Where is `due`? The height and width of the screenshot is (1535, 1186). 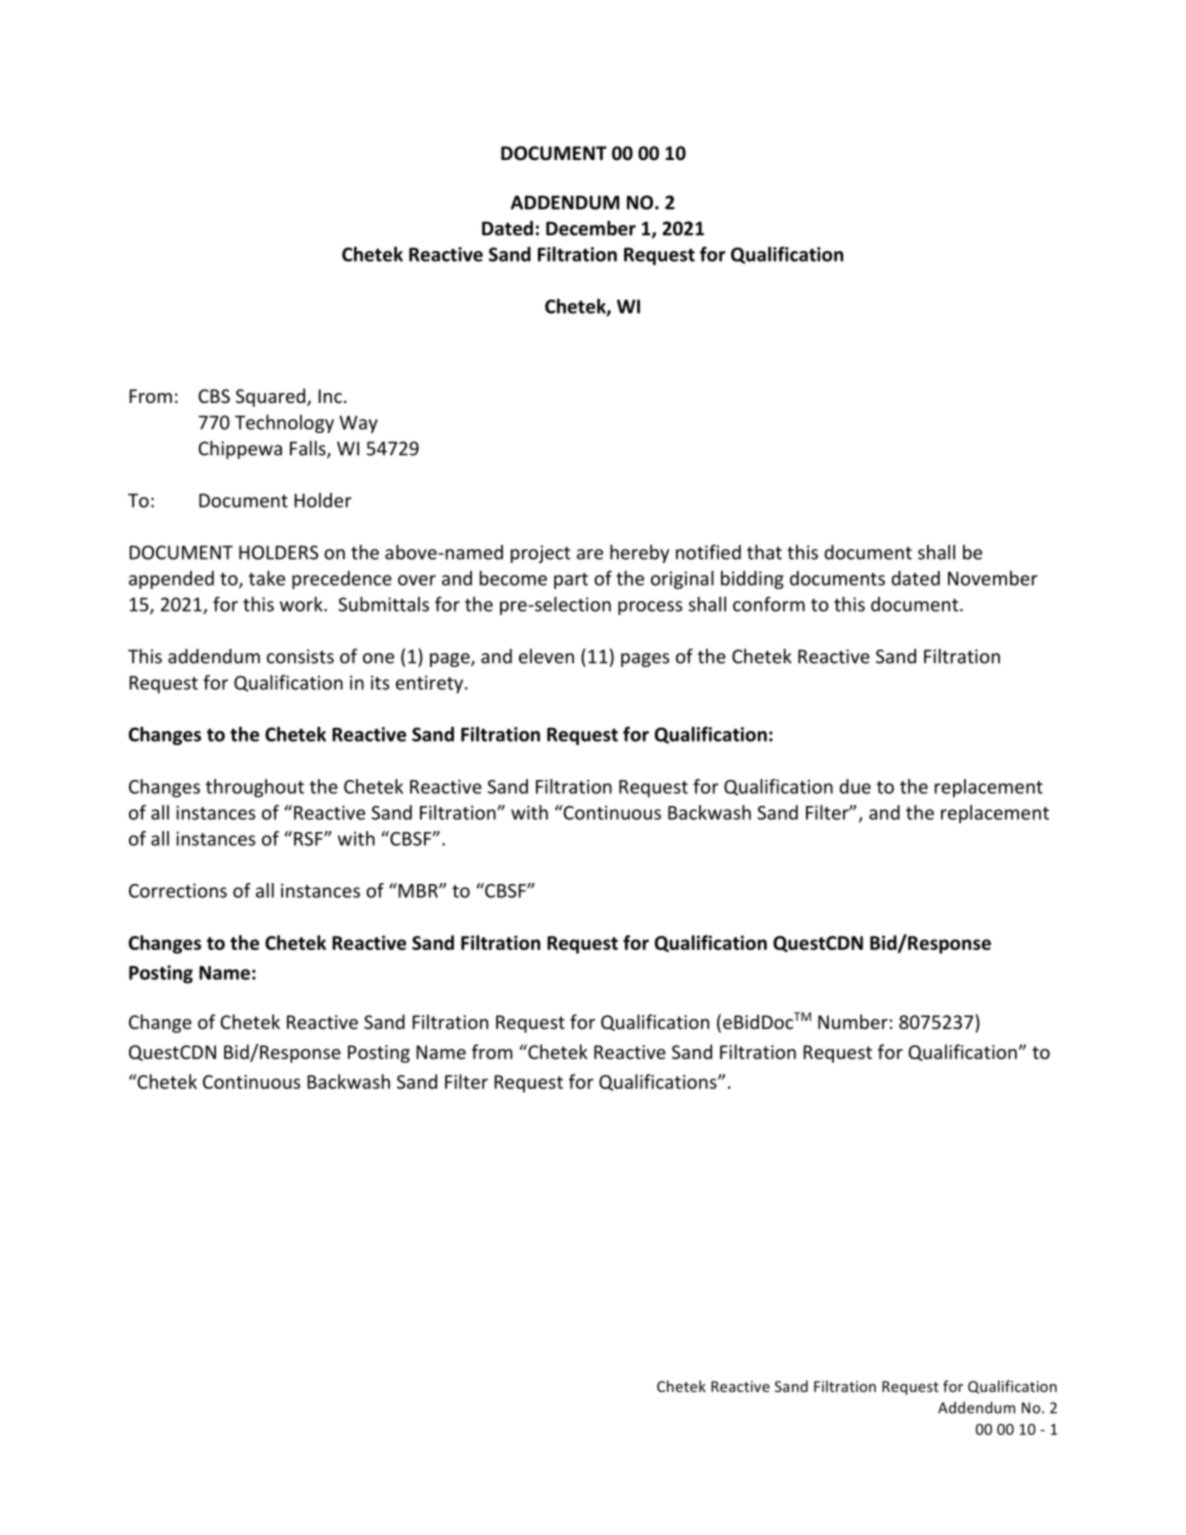
due is located at coordinates (855, 786).
